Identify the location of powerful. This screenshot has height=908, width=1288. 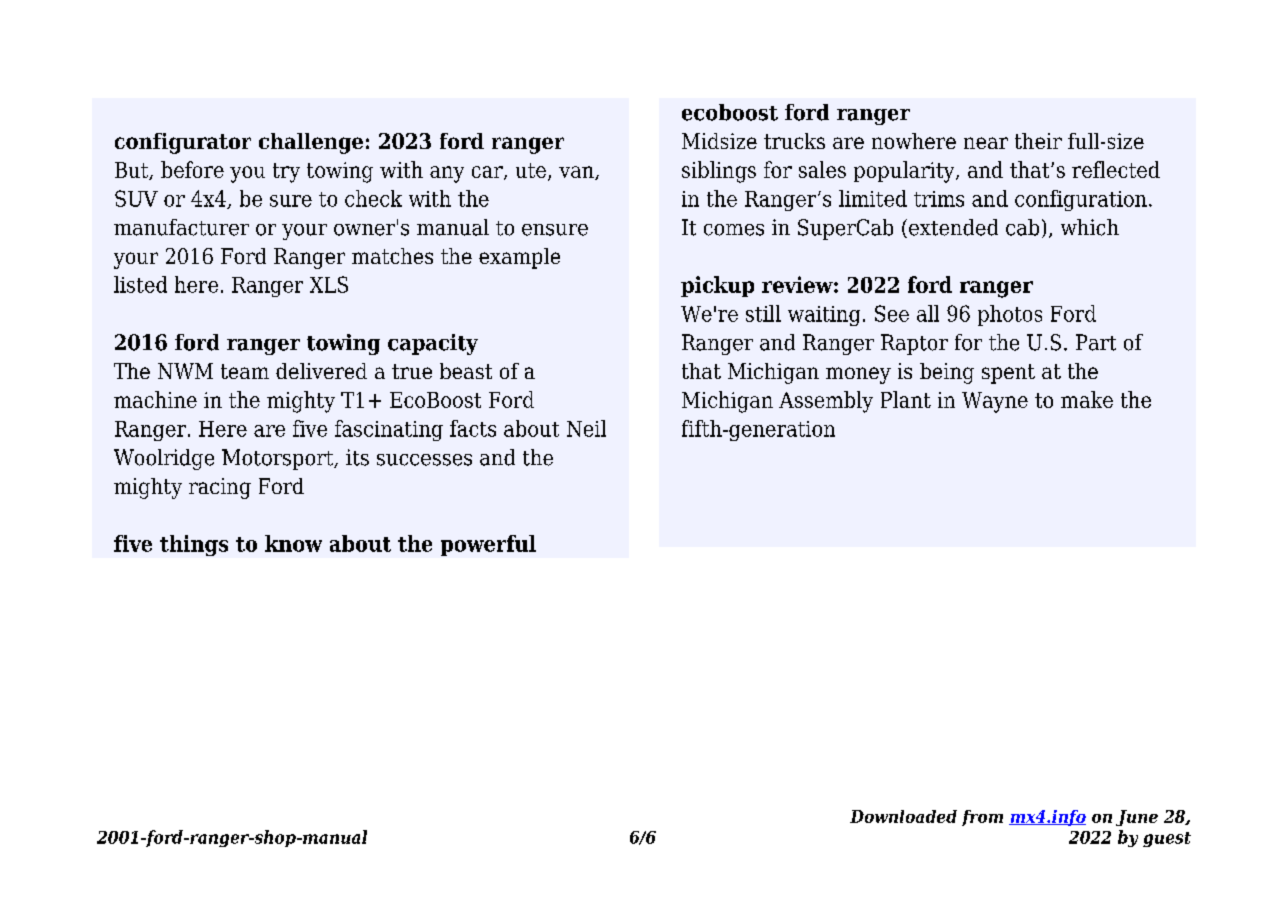
(488, 545).
